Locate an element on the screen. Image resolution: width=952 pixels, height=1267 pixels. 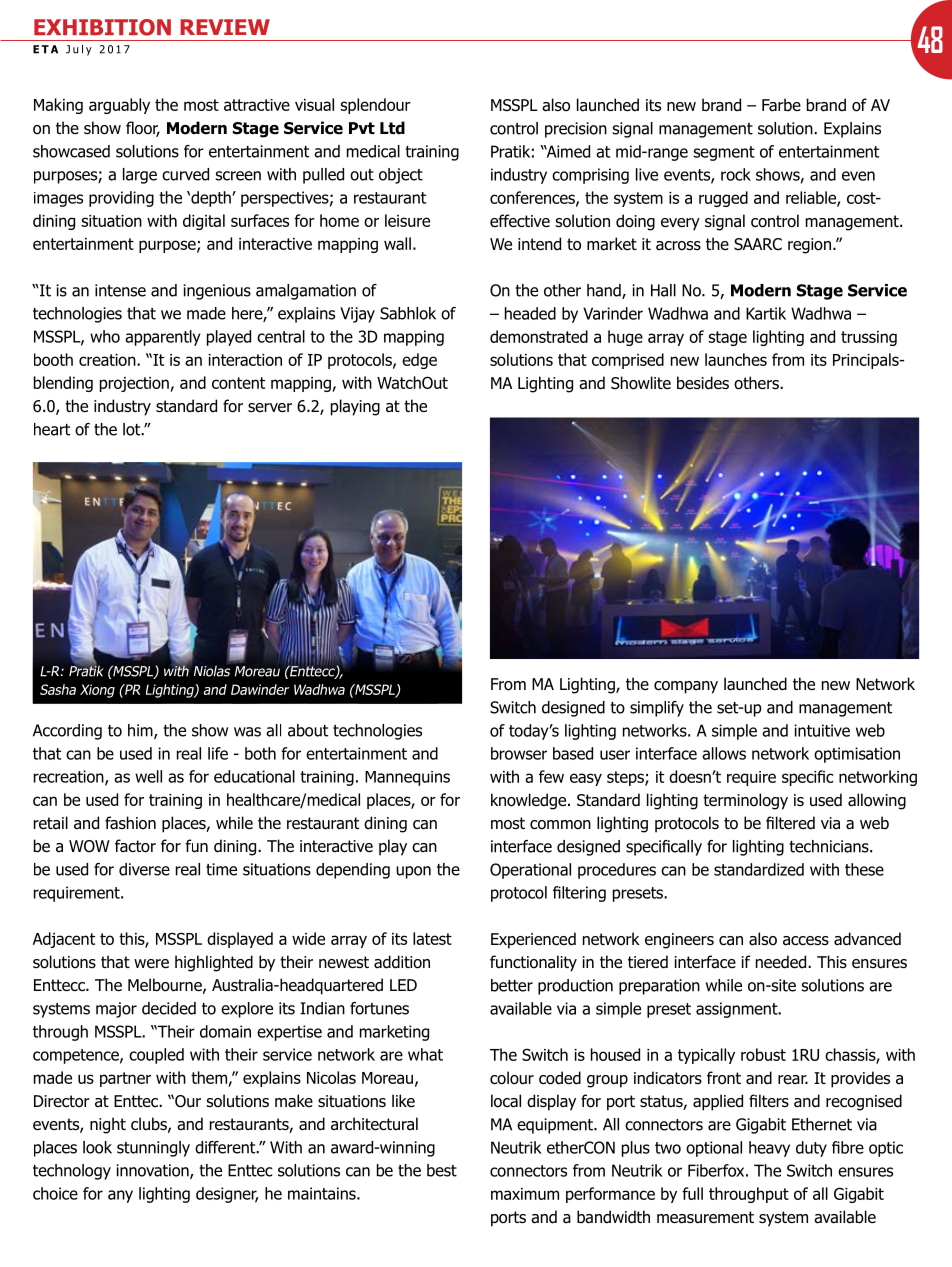
diverse is located at coordinates (144, 869).
